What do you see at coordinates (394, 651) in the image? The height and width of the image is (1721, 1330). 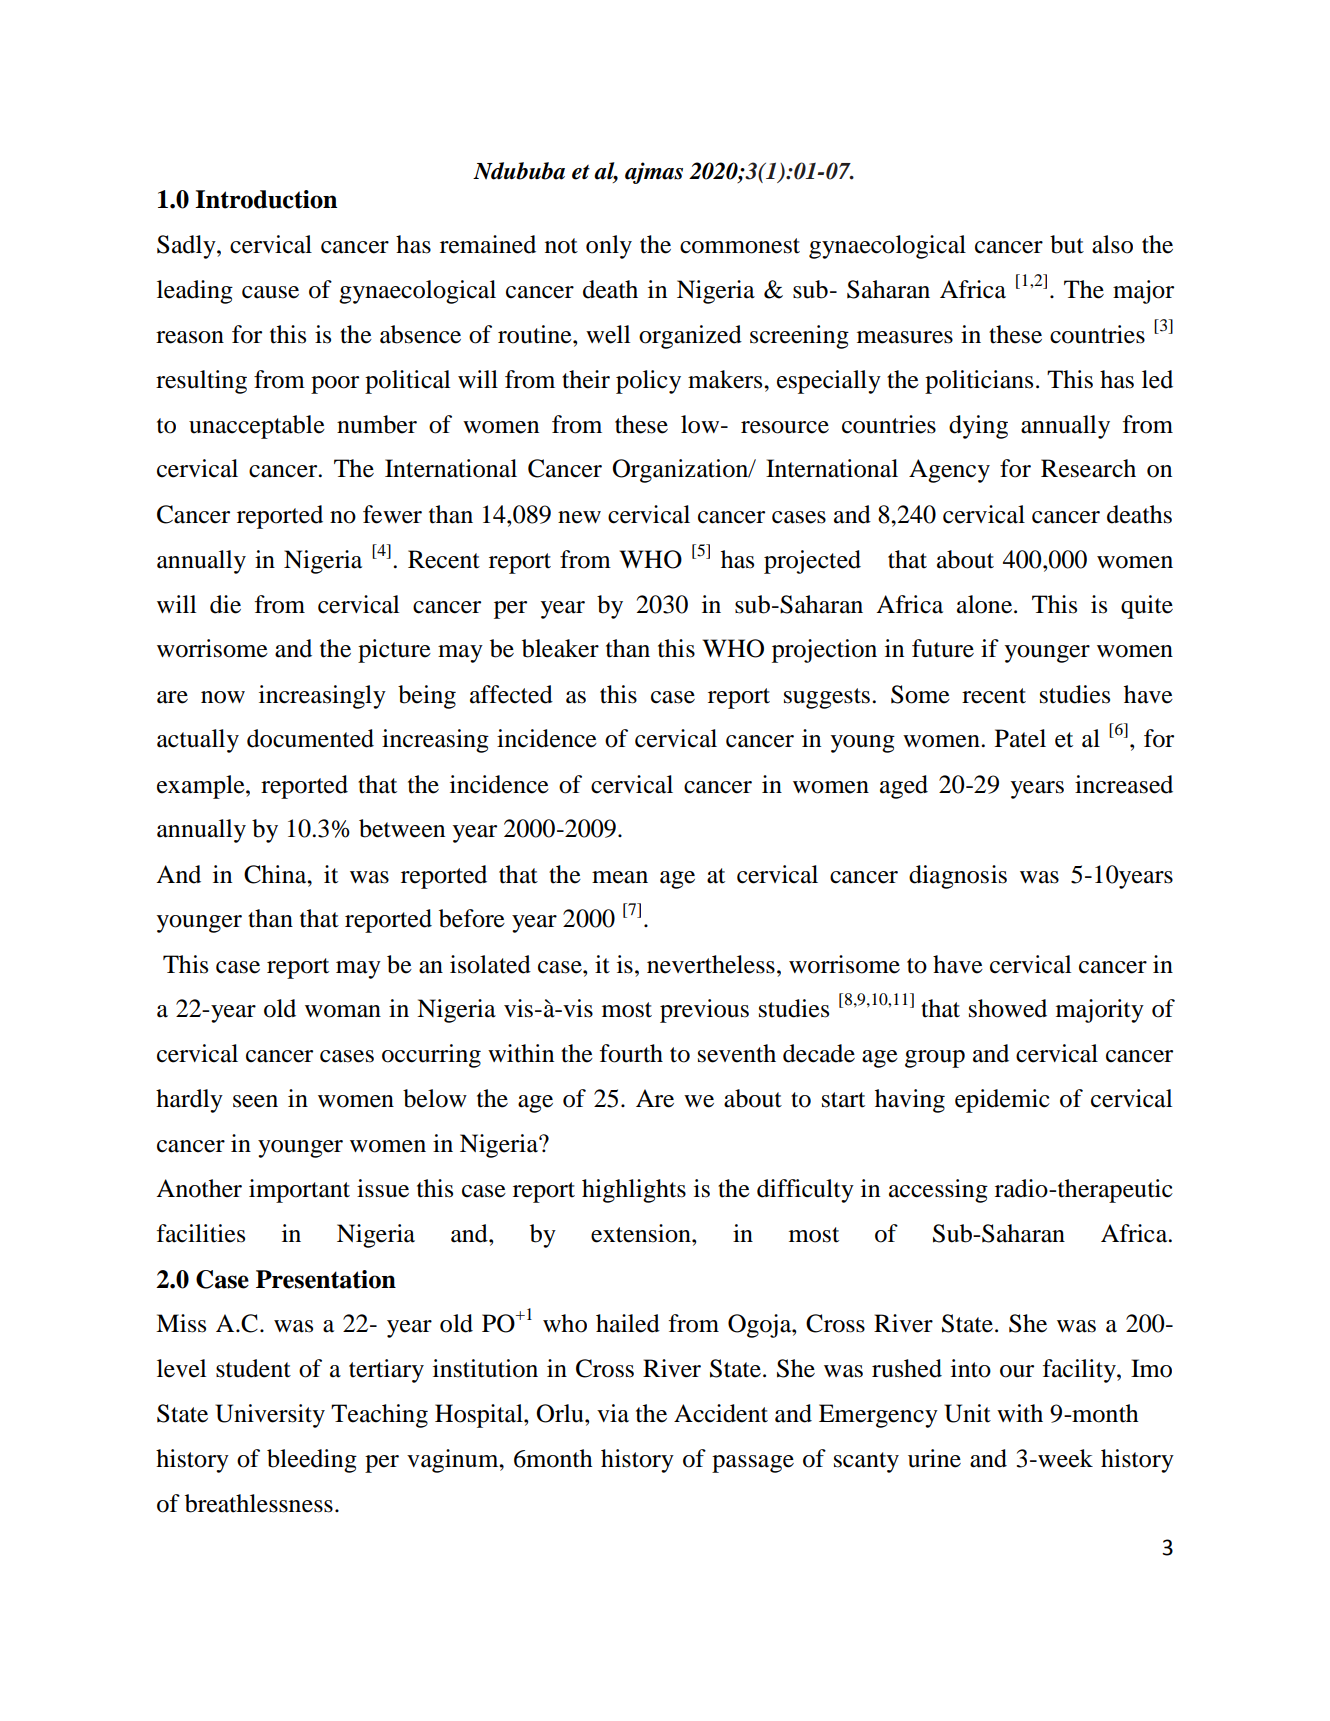 I see `picture` at bounding box center [394, 651].
